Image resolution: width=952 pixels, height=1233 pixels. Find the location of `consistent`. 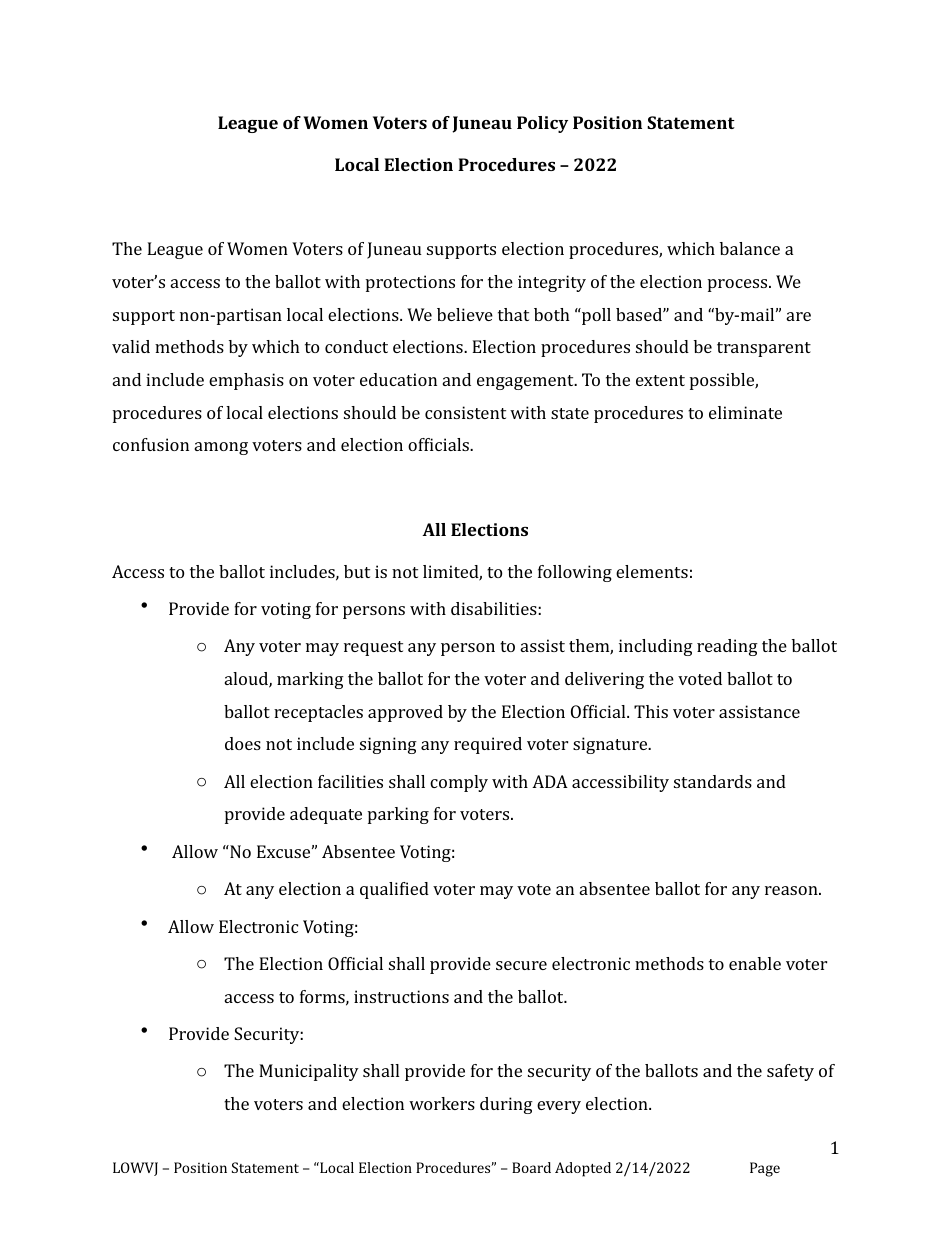

consistent is located at coordinates (465, 412).
